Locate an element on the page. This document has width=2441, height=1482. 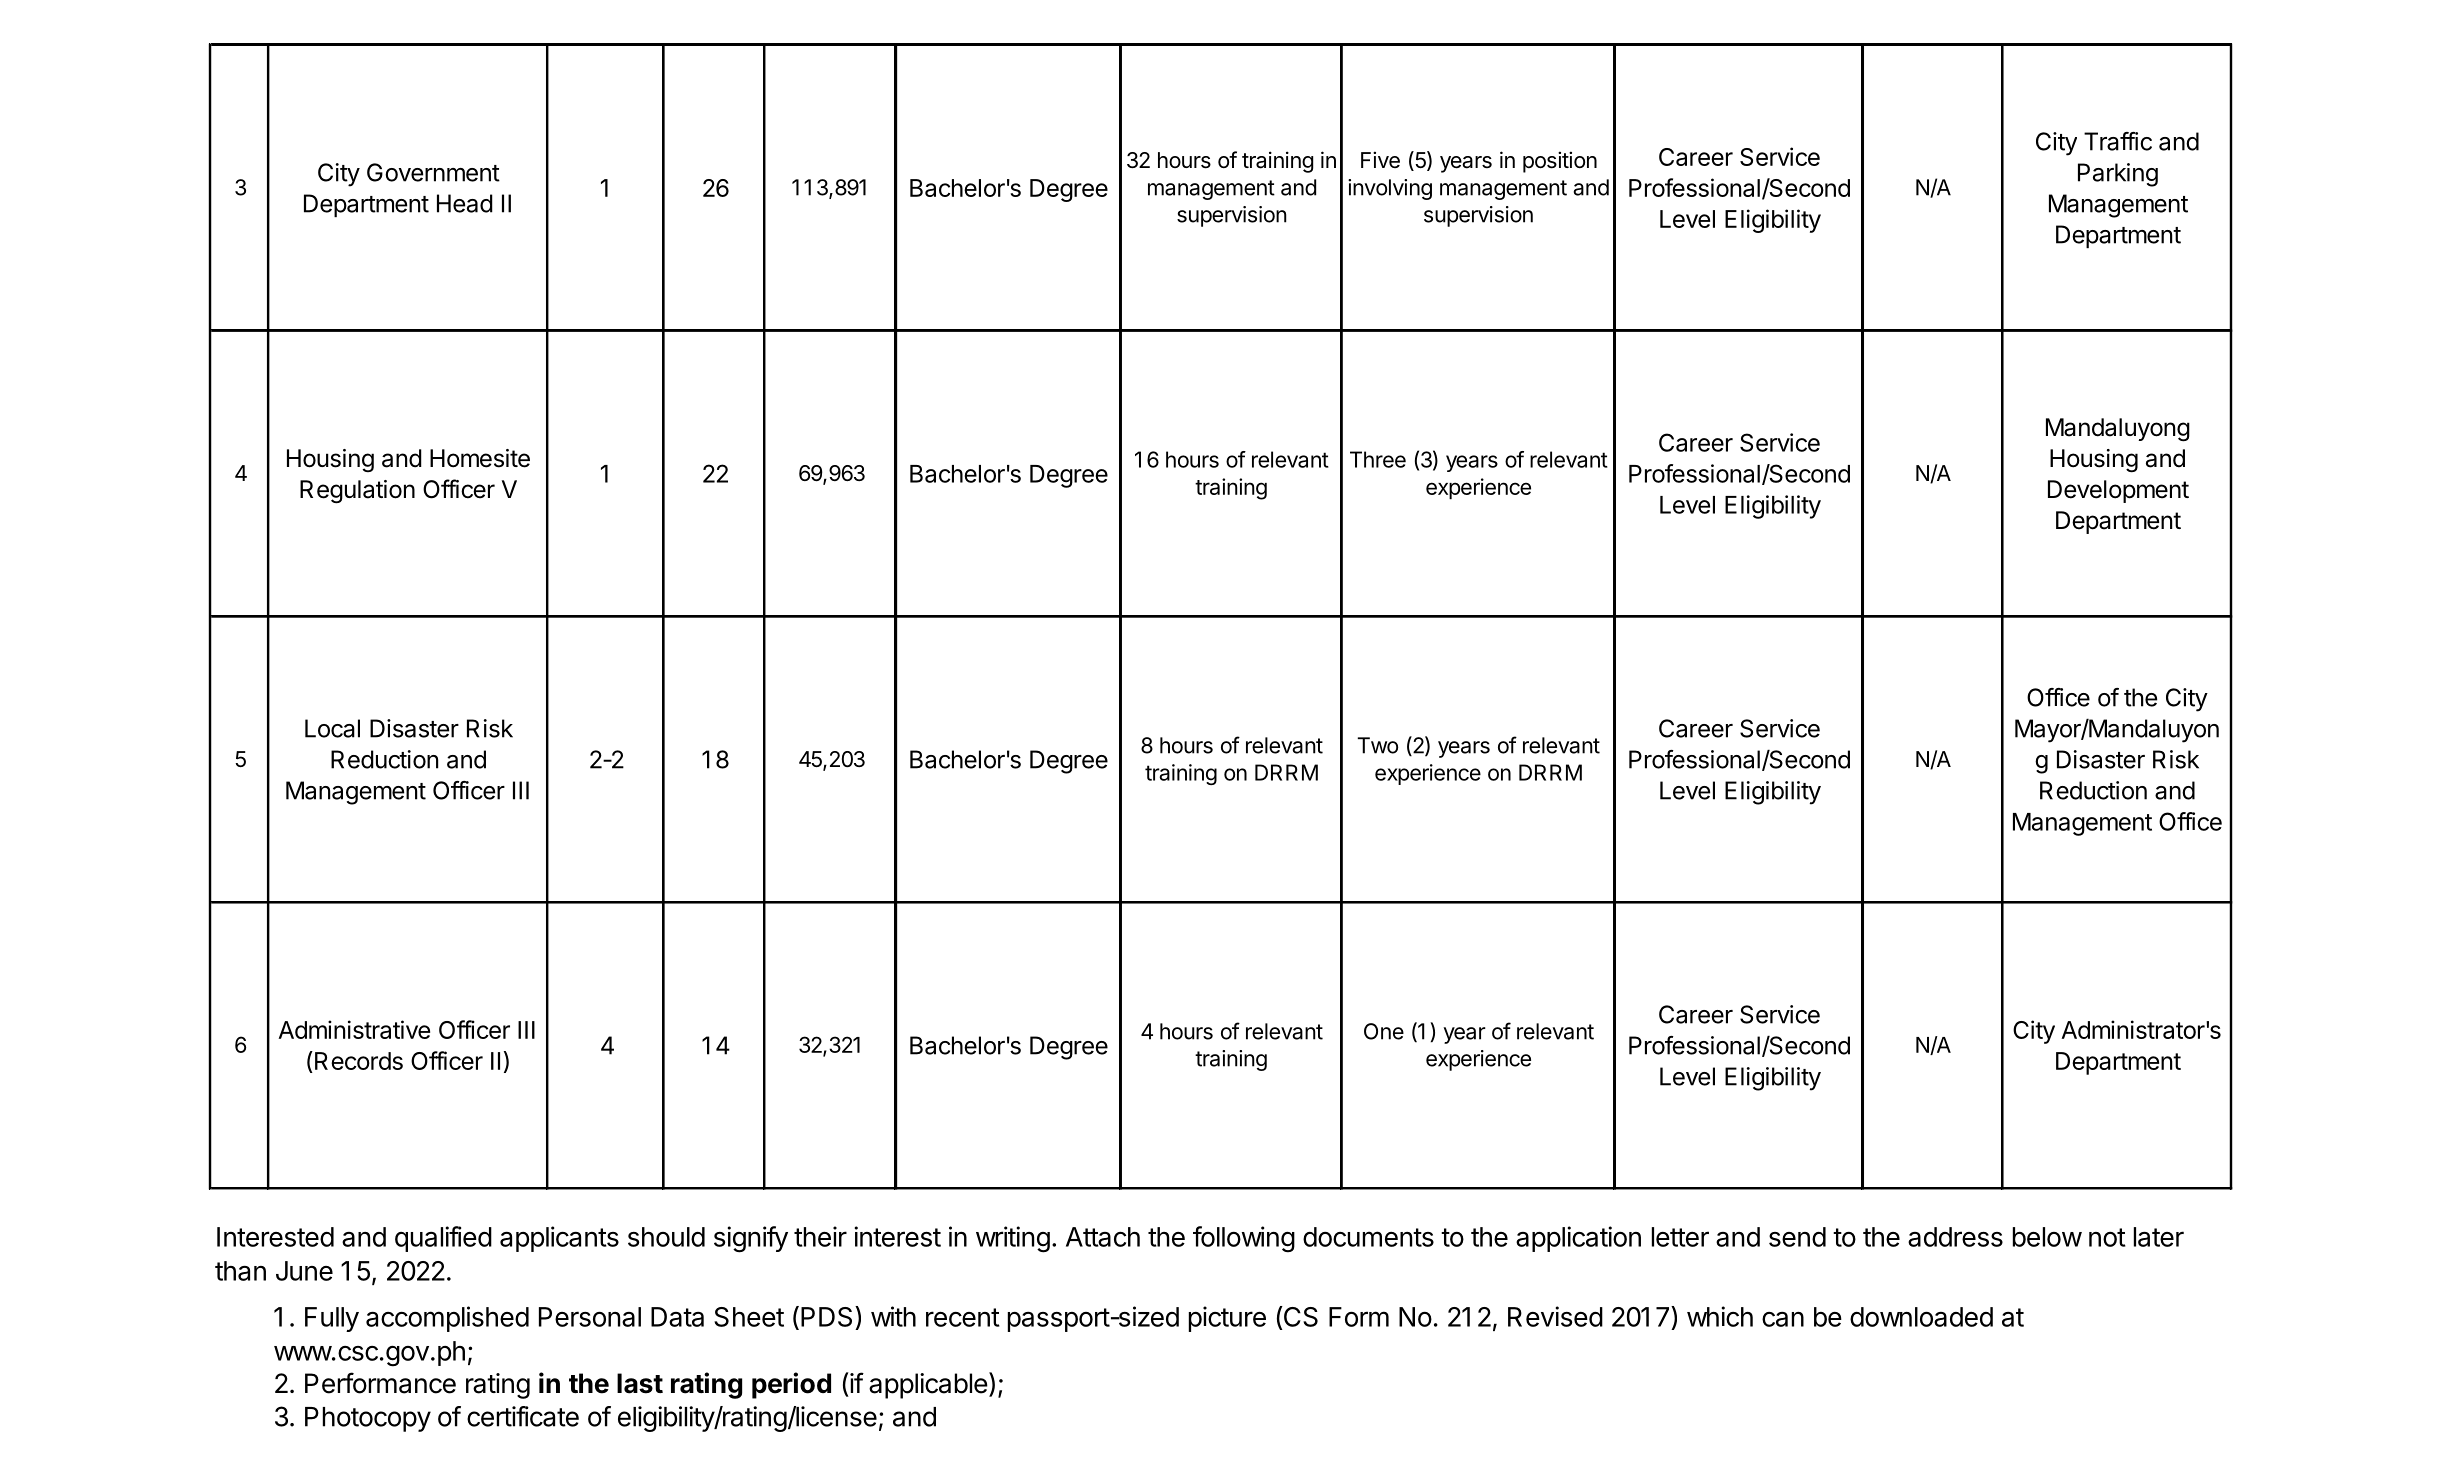
address is located at coordinates (1955, 1237).
